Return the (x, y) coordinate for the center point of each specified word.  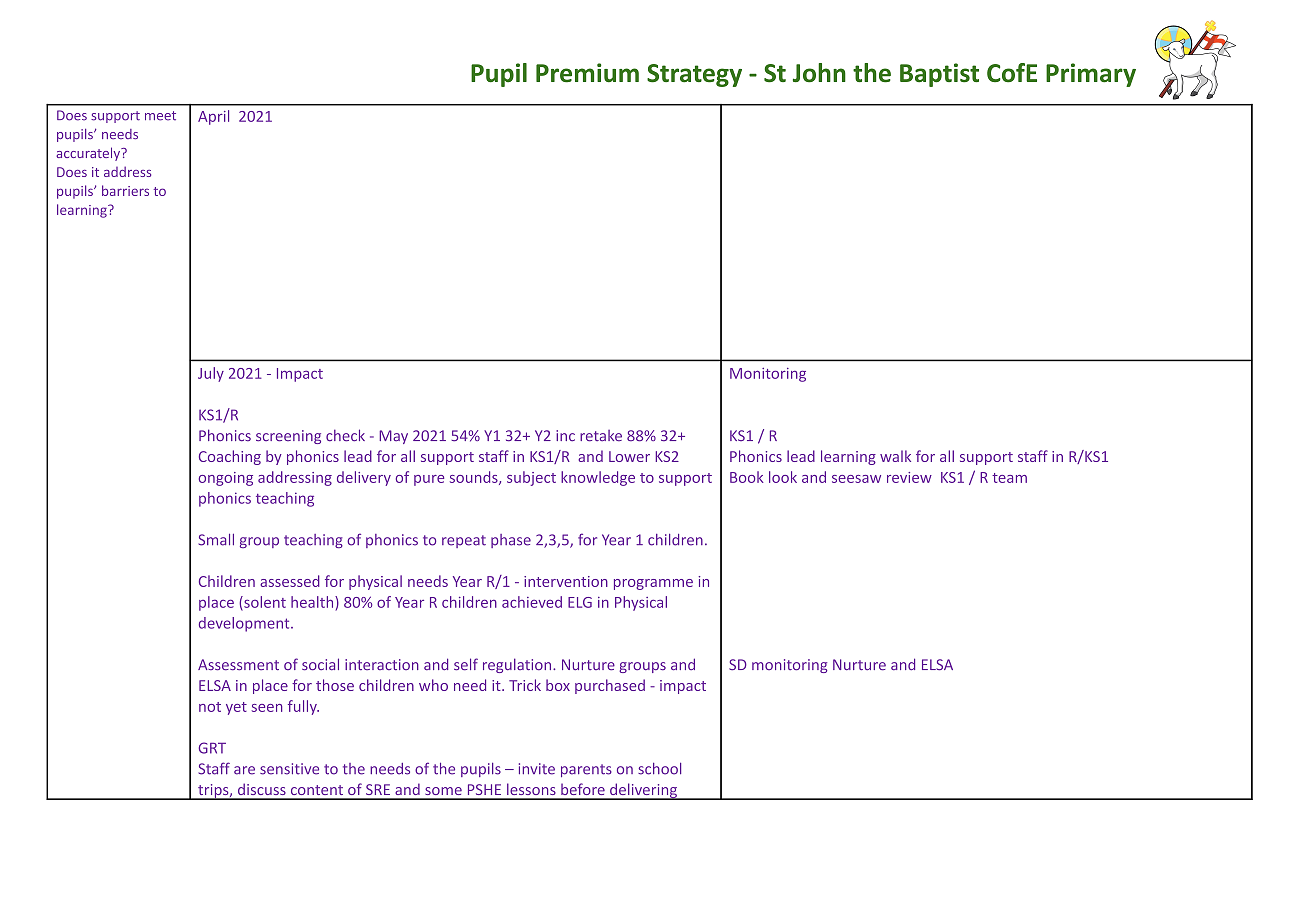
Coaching (230, 457)
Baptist (939, 75)
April (213, 117)
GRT (212, 748)
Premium (587, 73)
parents (586, 770)
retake (601, 436)
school (659, 769)
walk (895, 456)
